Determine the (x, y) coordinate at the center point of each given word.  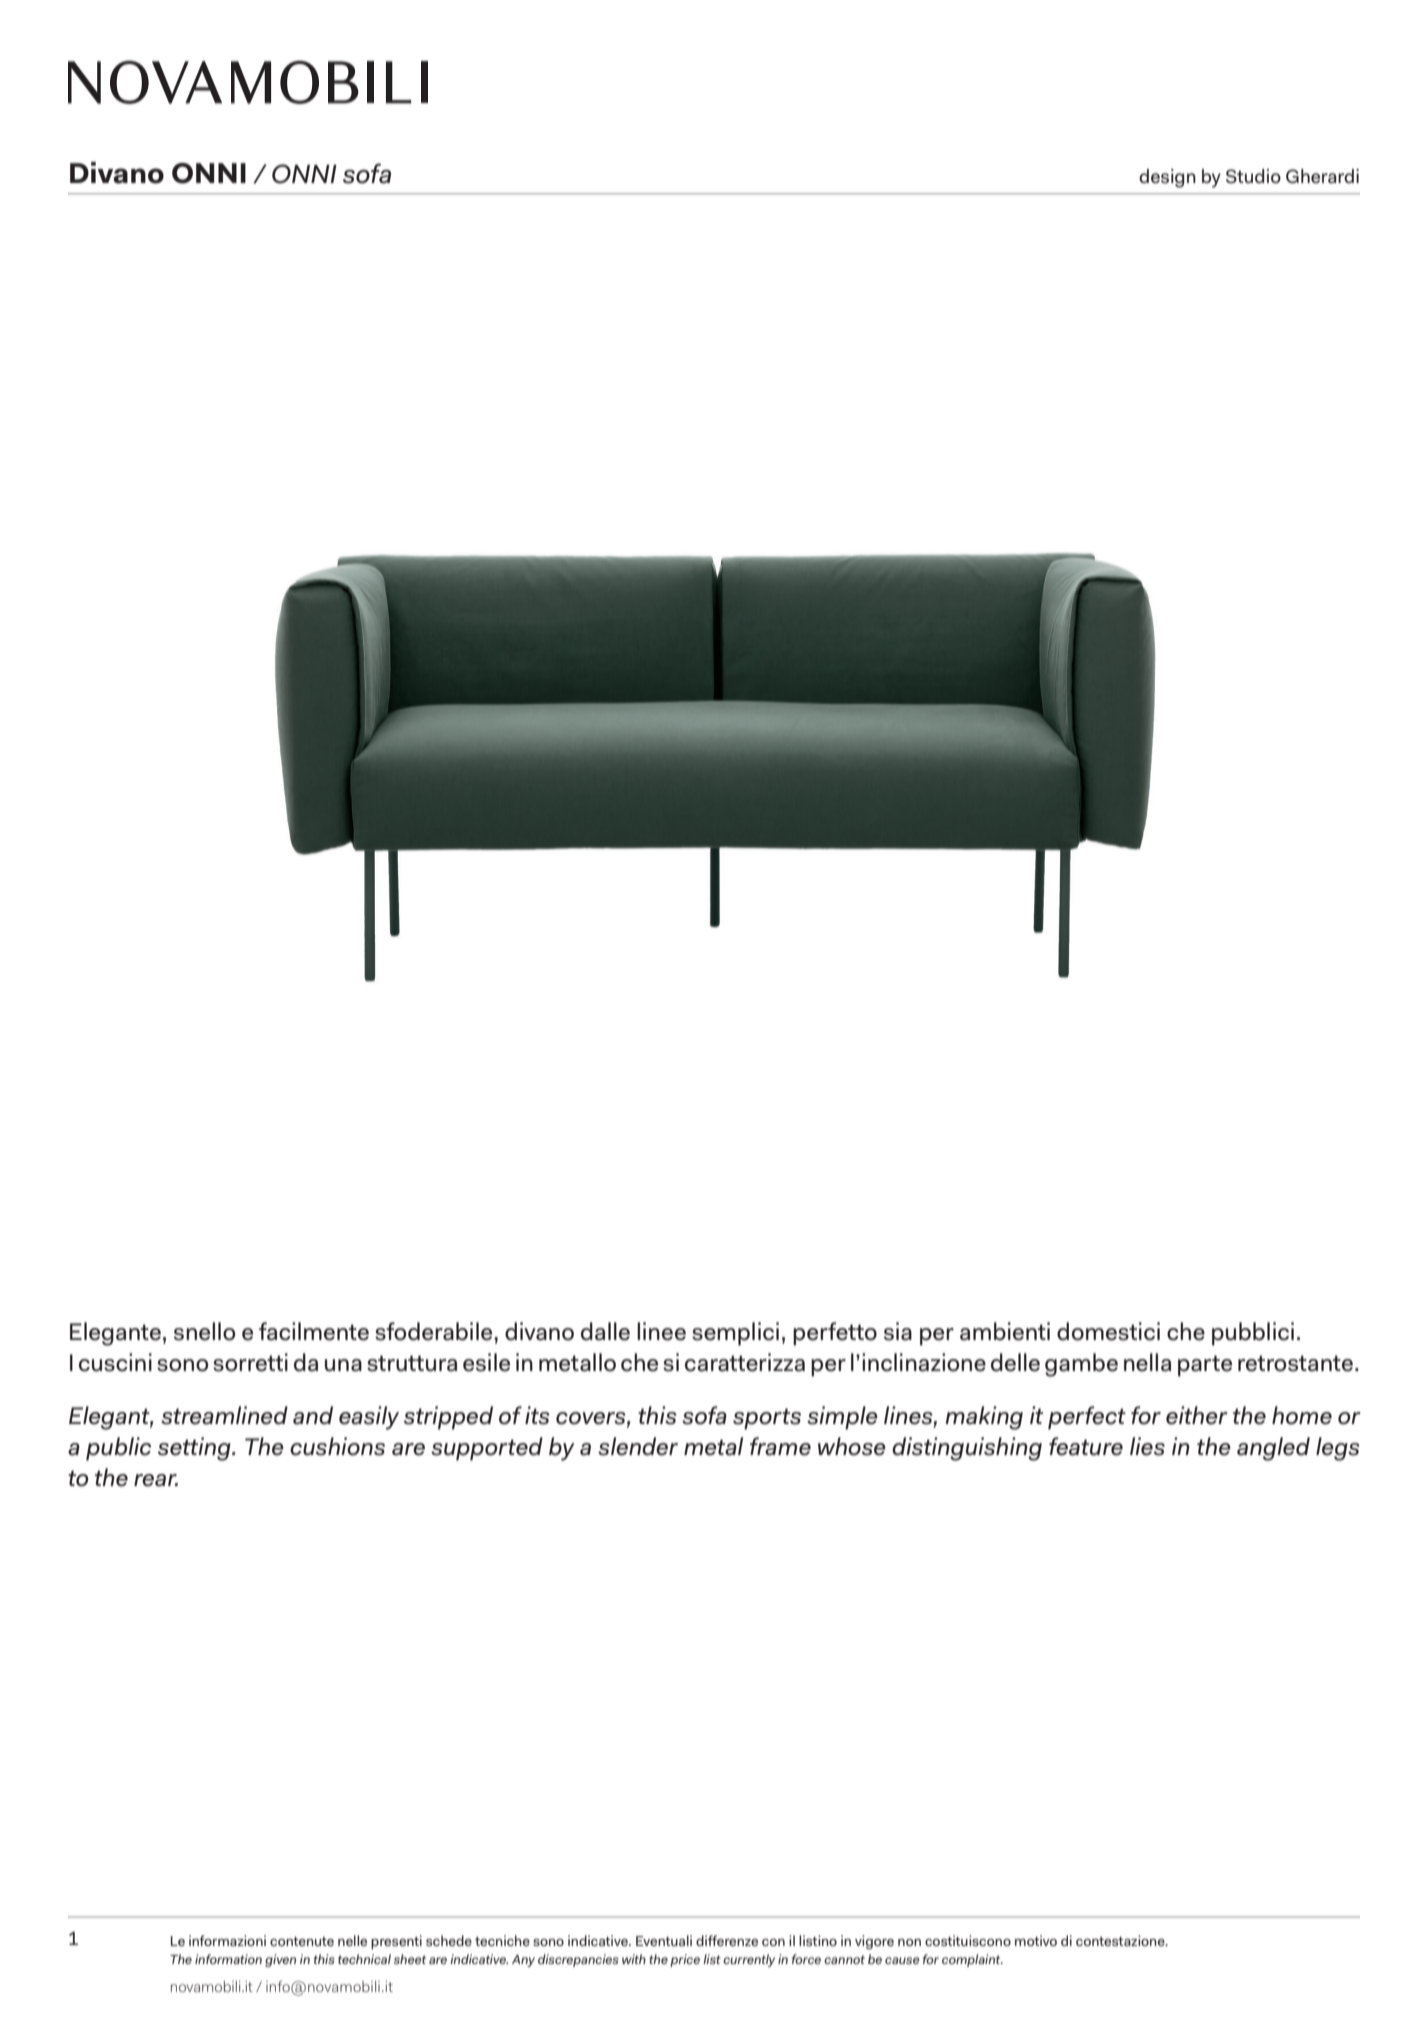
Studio (1253, 176)
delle (1015, 1362)
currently (749, 1960)
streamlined (224, 1415)
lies (1147, 1446)
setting (195, 1449)
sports (767, 1419)
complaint (972, 1960)
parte (1205, 1366)
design (1167, 178)
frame (780, 1446)
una (343, 1365)
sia (898, 1331)
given (280, 1960)
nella (1147, 1362)
